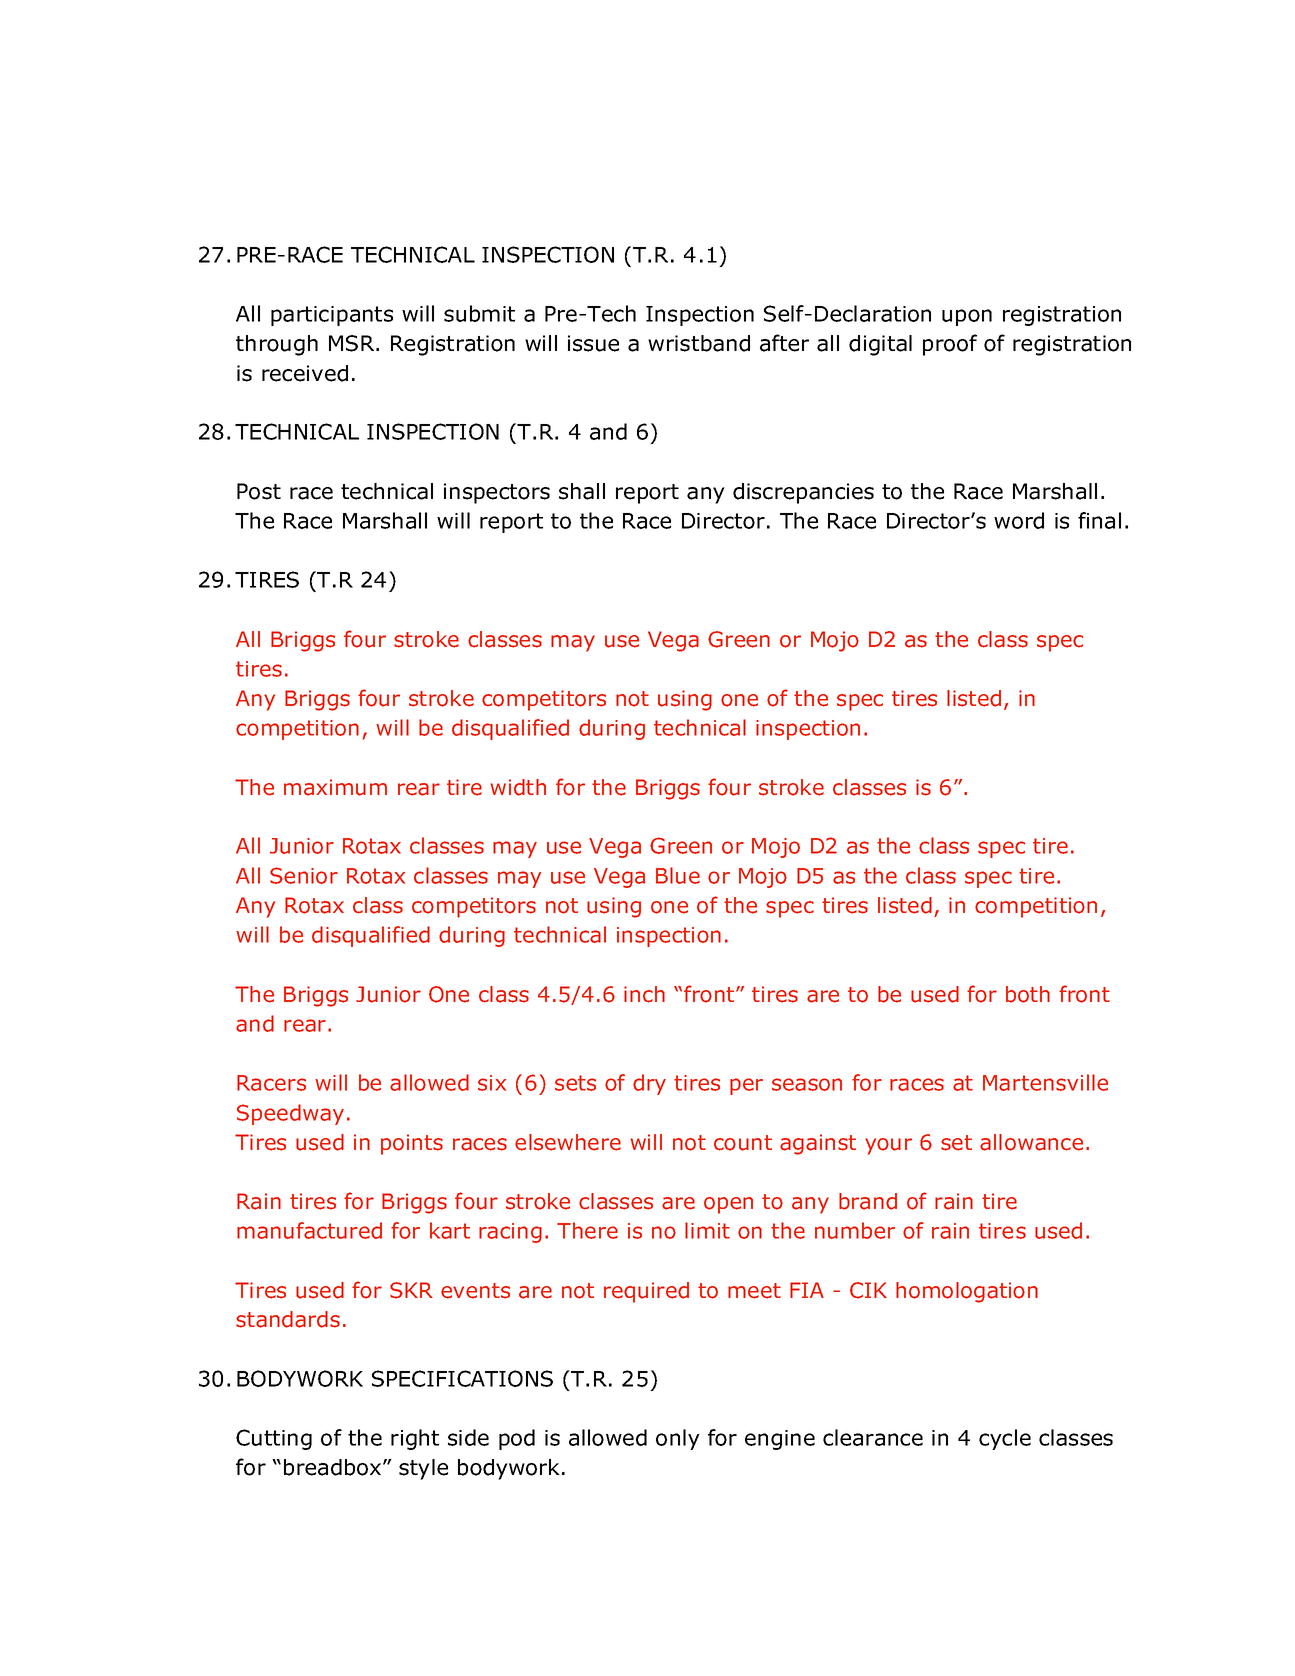  Describe the element at coordinates (699, 343) in the document. I see `wristband` at that location.
